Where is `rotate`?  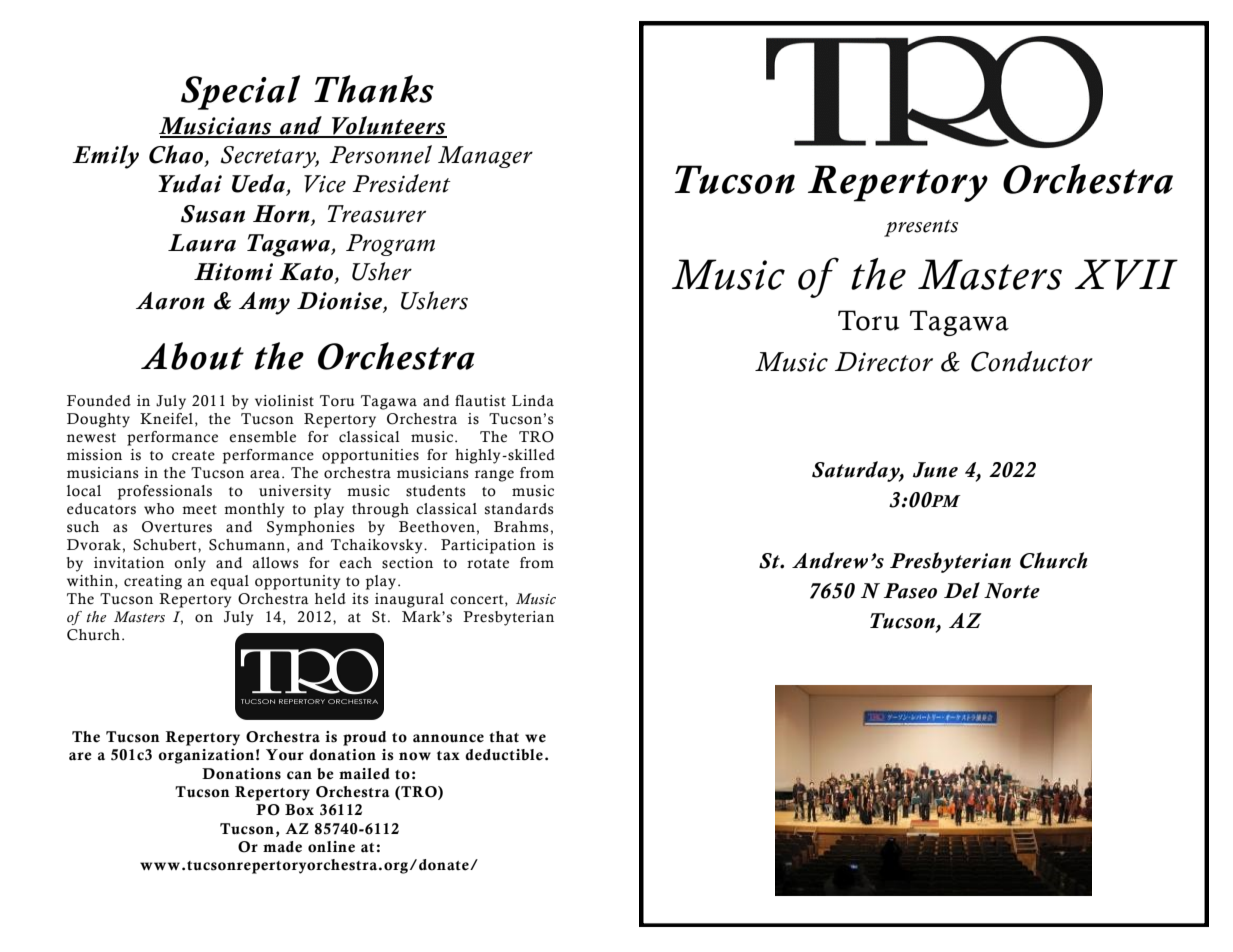
rotate is located at coordinates (488, 564).
